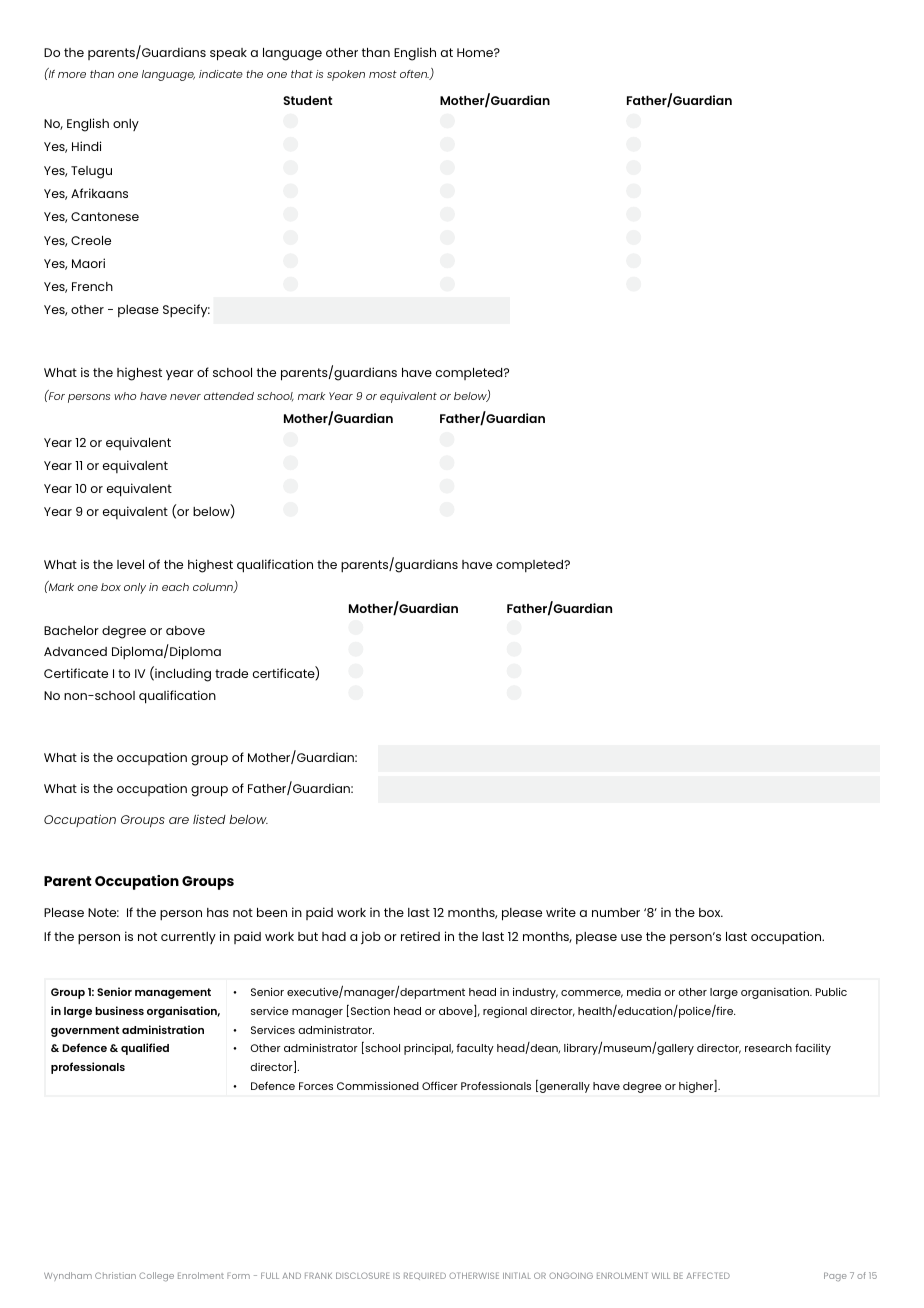 The width and height of the screenshot is (924, 1308). I want to click on Public, so click(831, 992).
